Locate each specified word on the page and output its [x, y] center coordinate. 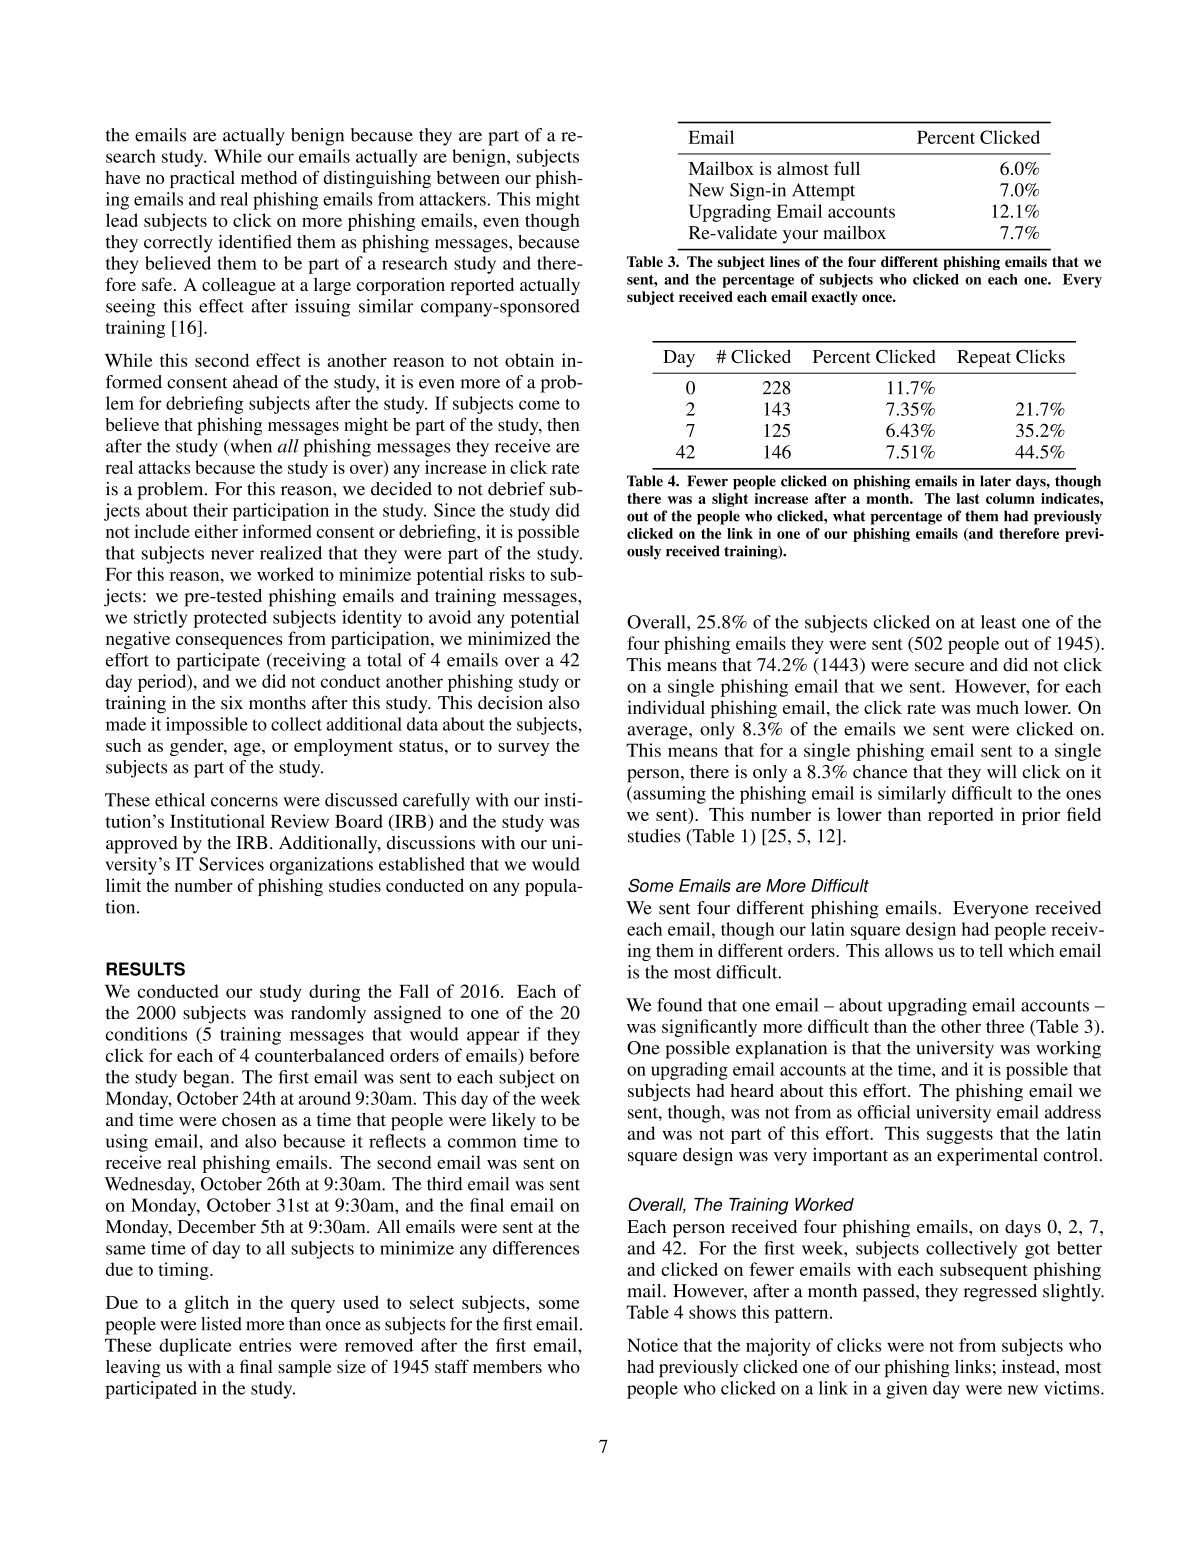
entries [265, 1345]
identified [255, 242]
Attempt [823, 192]
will [1002, 771]
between [468, 177]
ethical [180, 800]
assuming [668, 795]
